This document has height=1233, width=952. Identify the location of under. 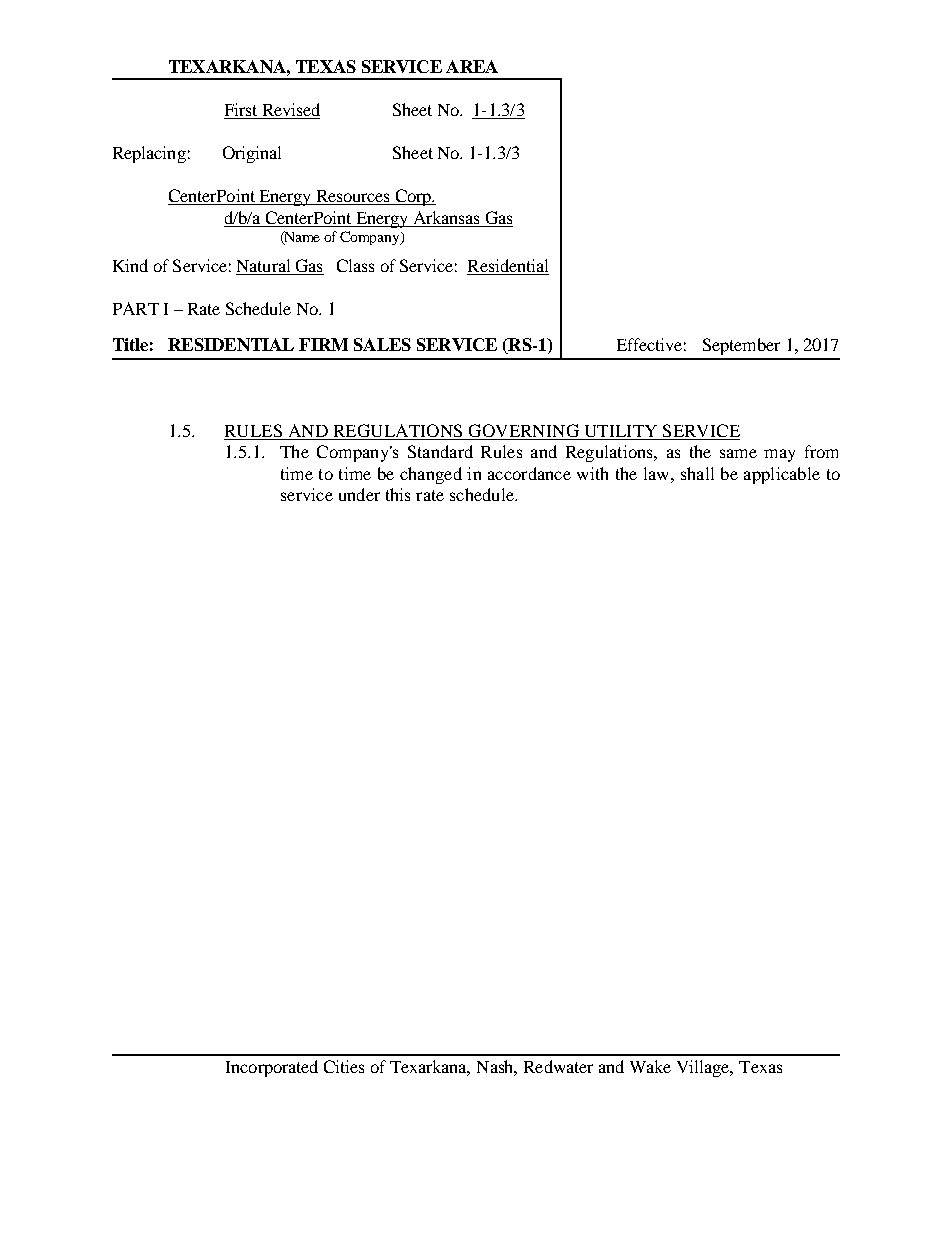
(359, 494).
